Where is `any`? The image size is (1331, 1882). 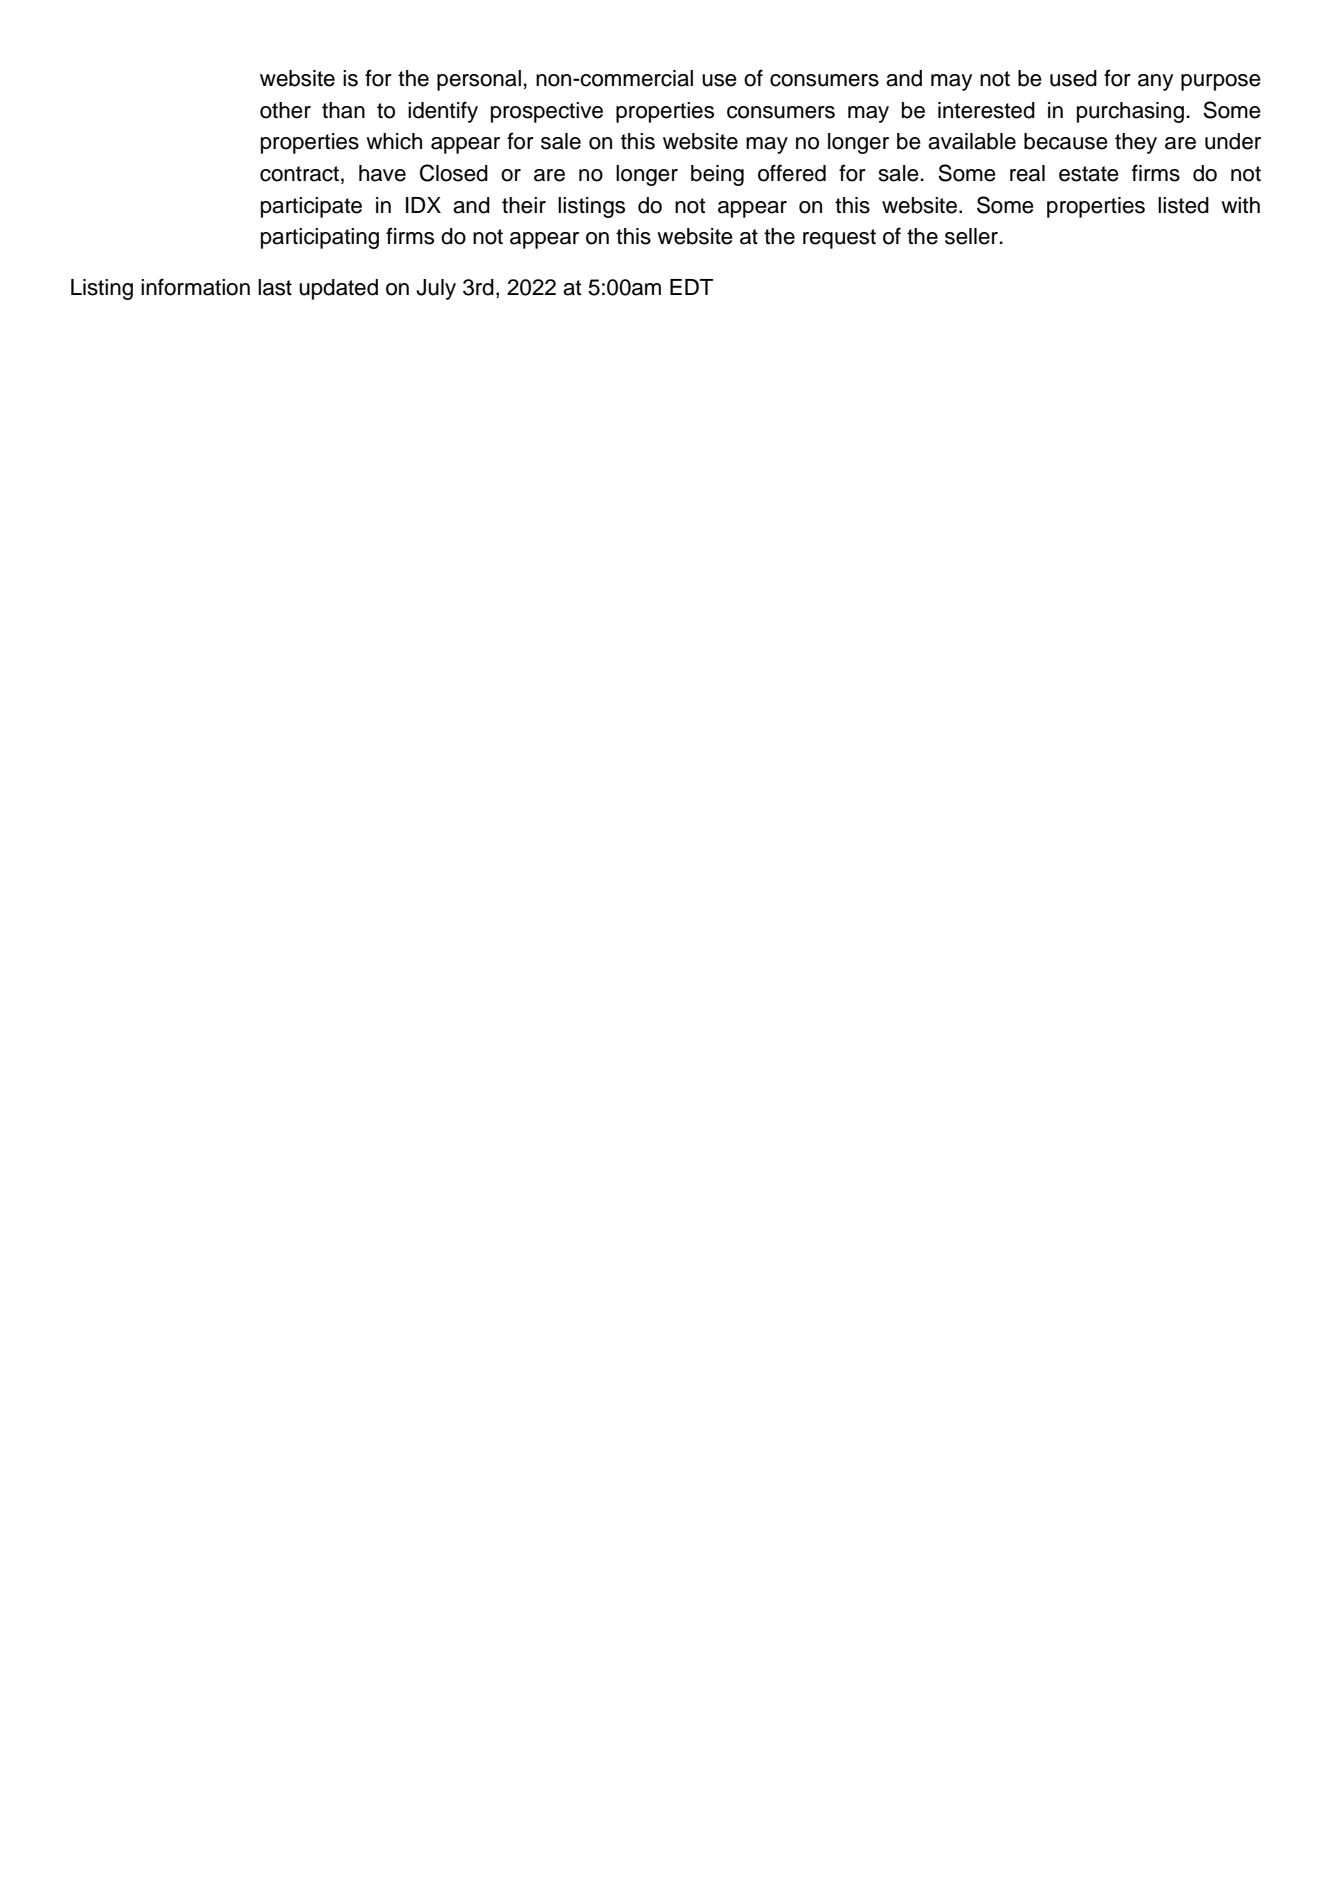
any is located at coordinates (1155, 82).
